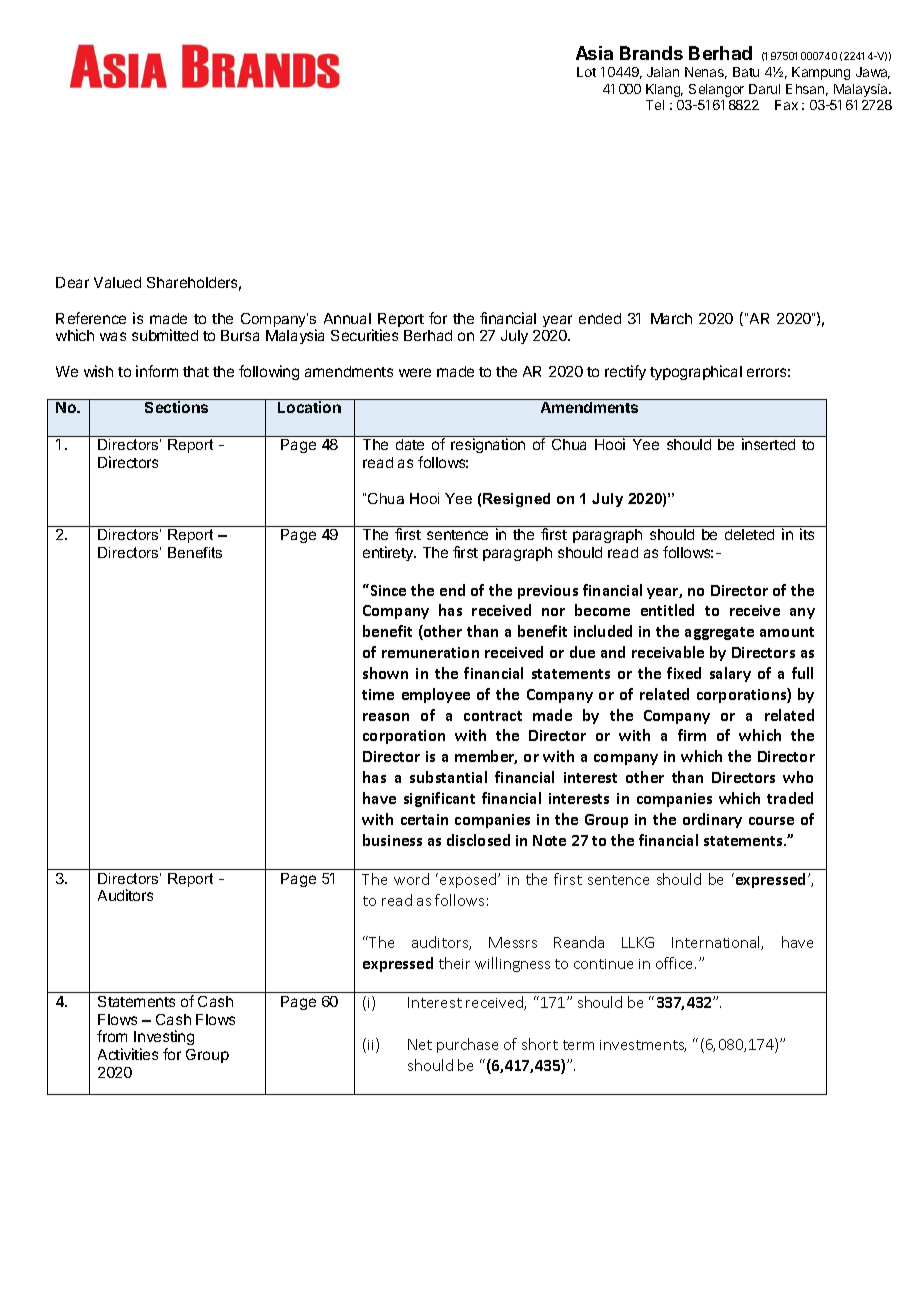 The height and width of the document is (1308, 924). What do you see at coordinates (764, 89) in the document?
I see `Darul` at bounding box center [764, 89].
